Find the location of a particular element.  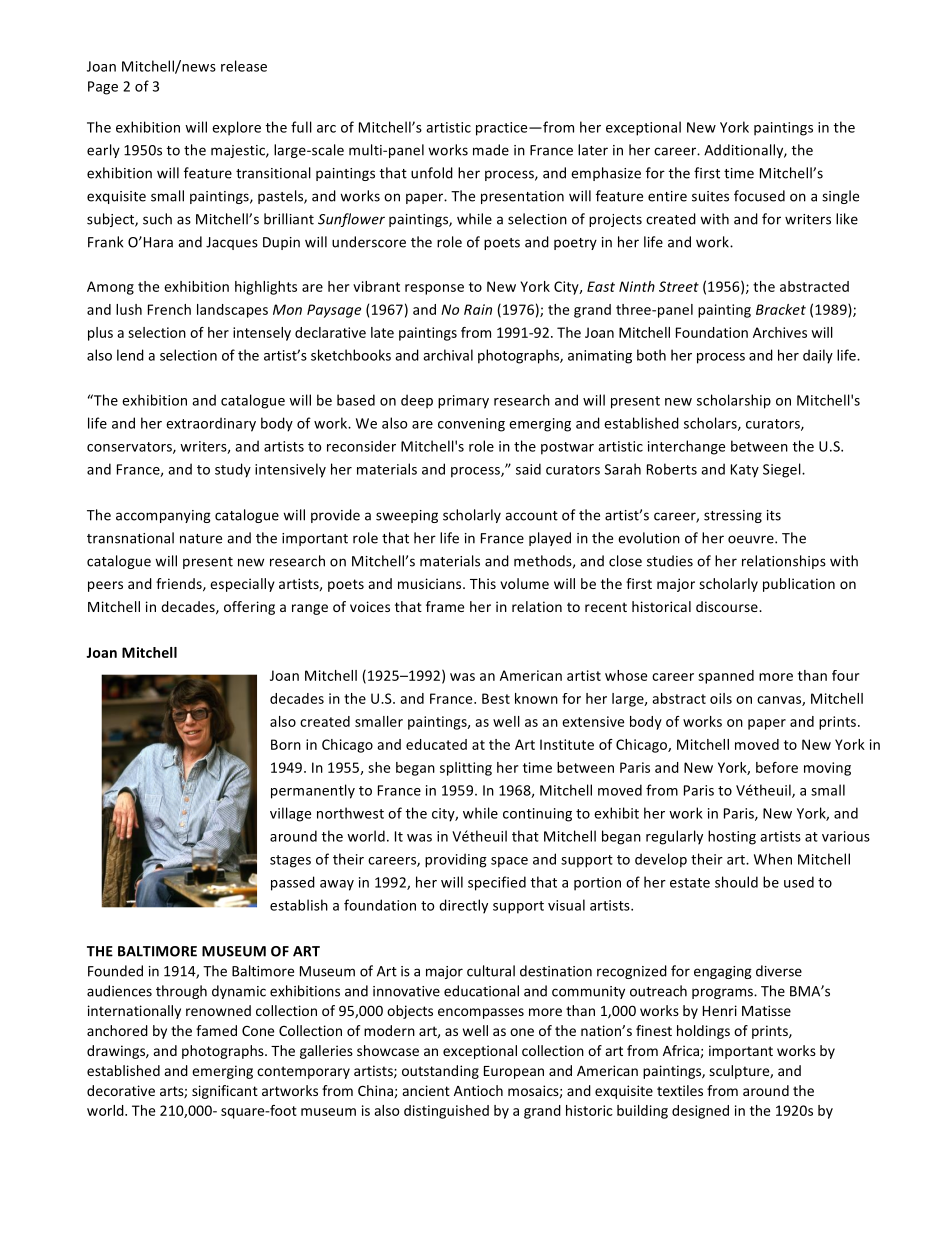

designed is located at coordinates (700, 1112).
